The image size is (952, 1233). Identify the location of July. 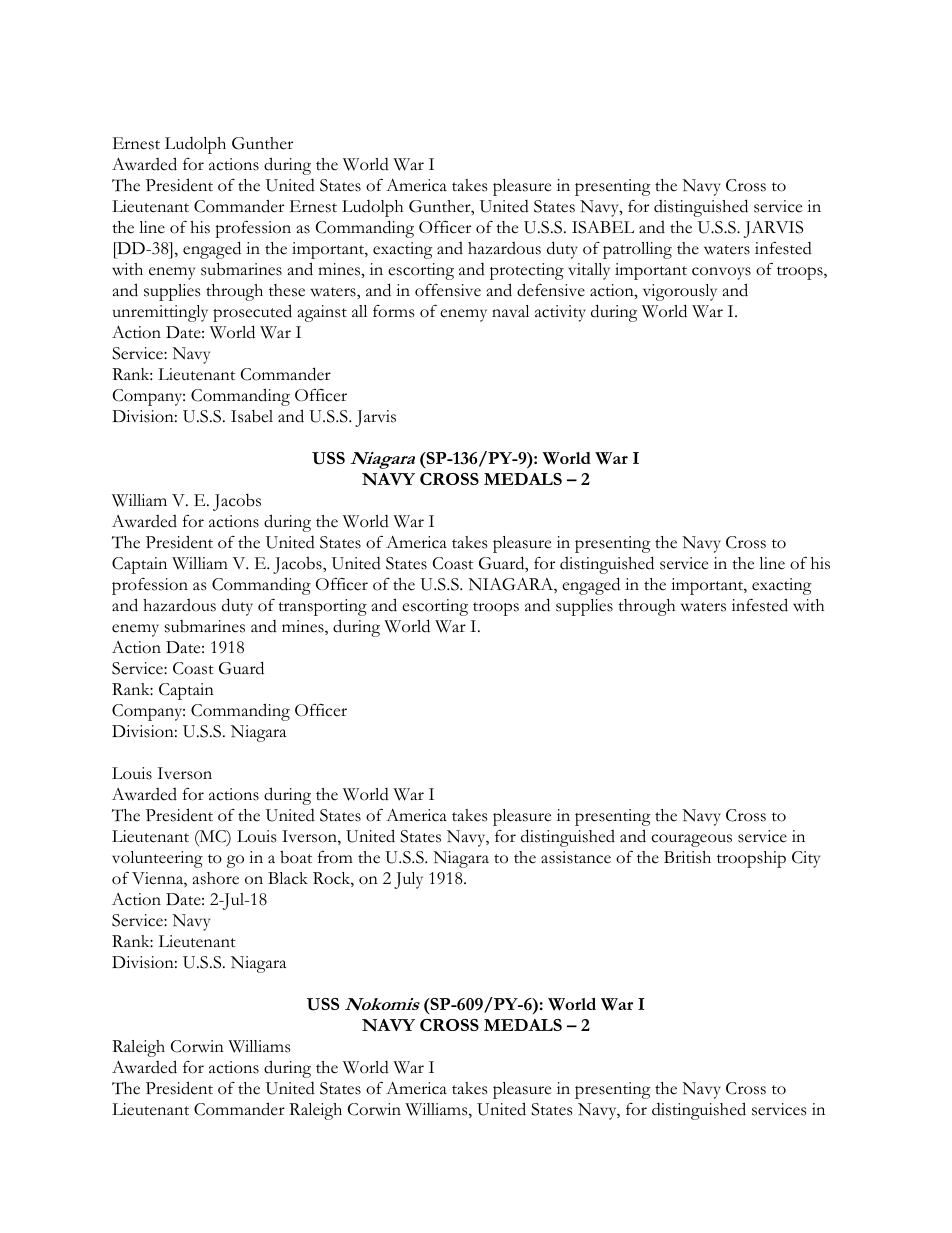
(408, 880).
